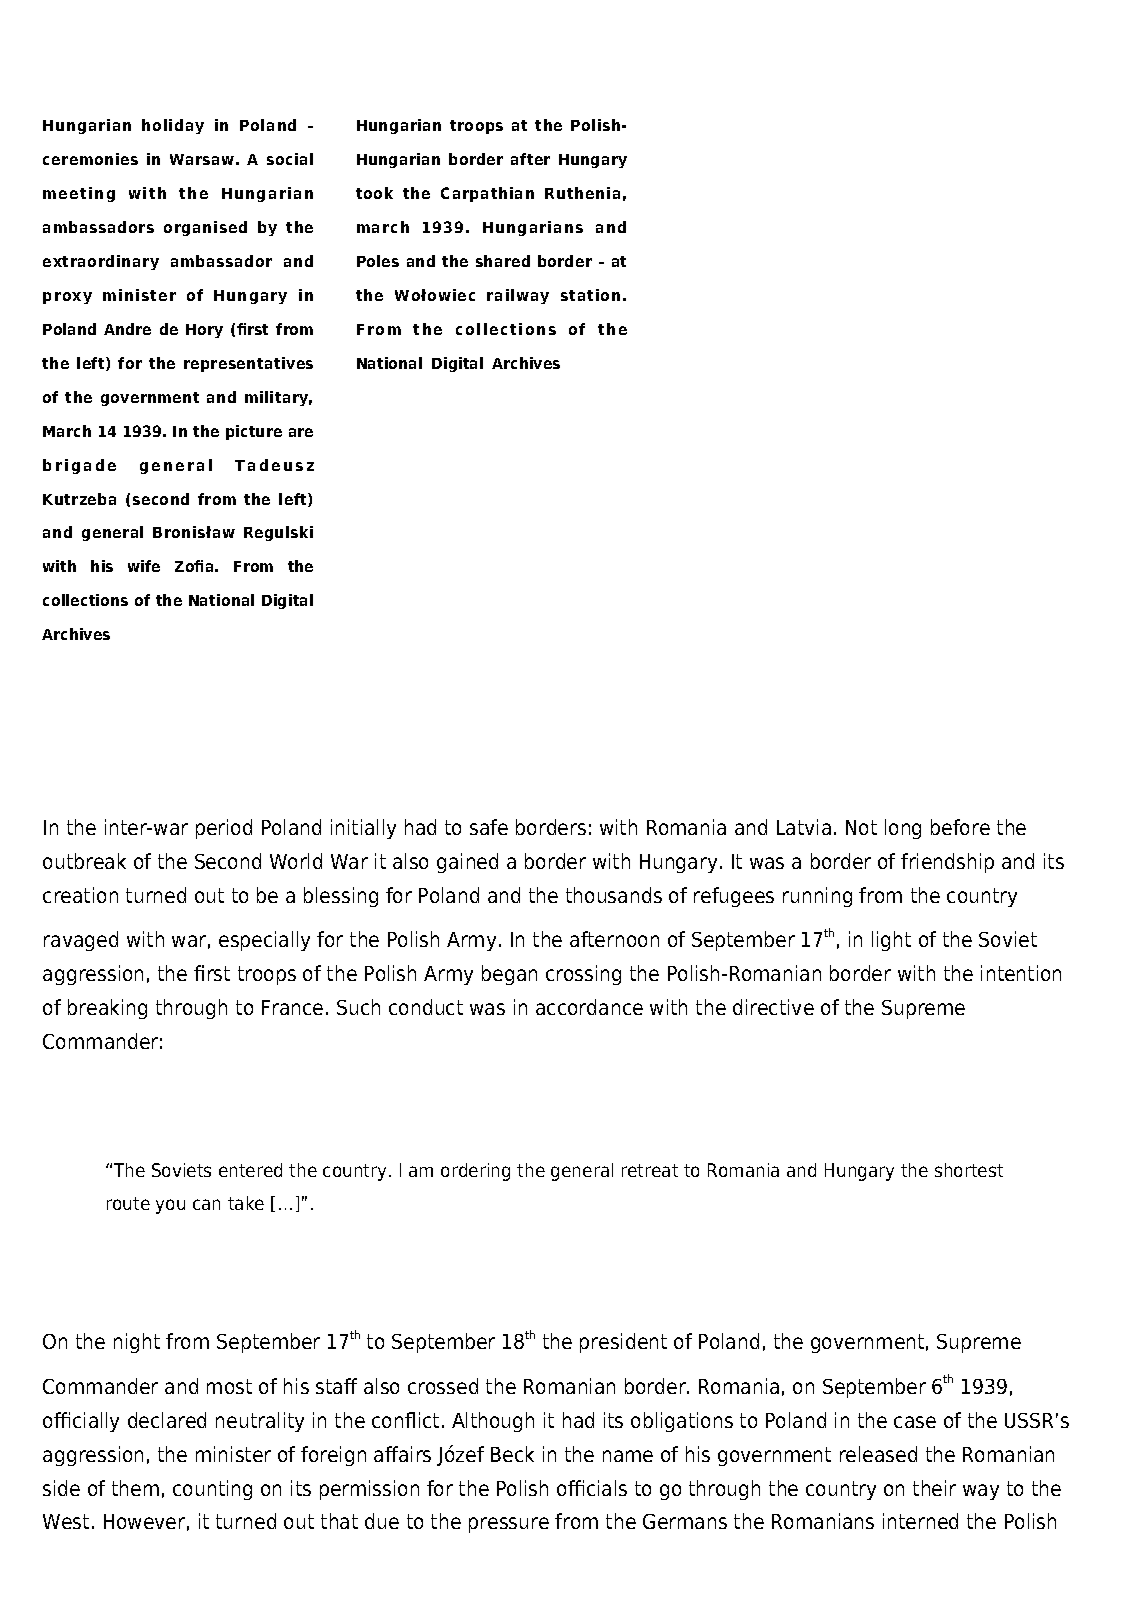  I want to click on shared, so click(503, 261).
